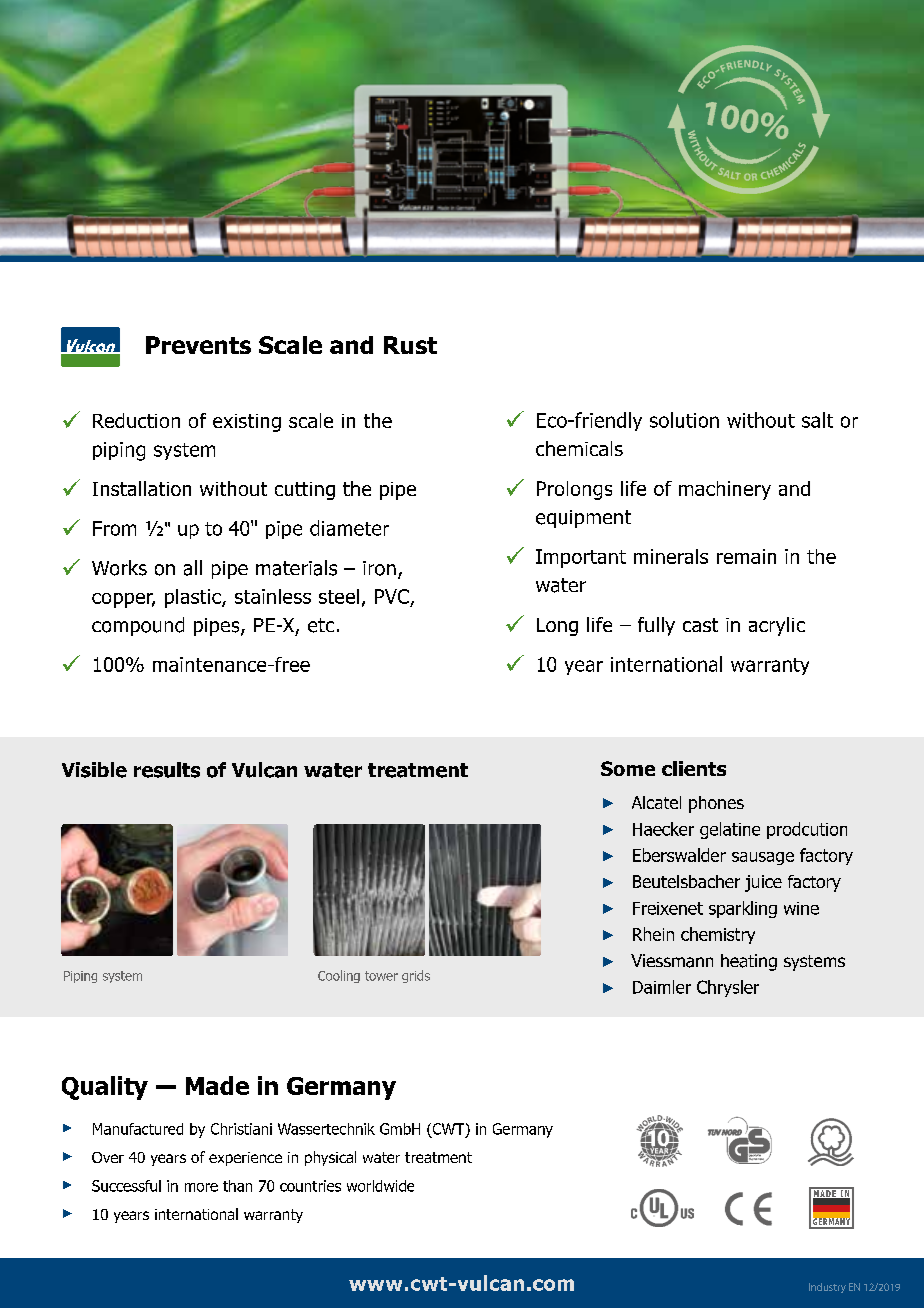 This image has width=924, height=1308. I want to click on heating, so click(749, 962).
